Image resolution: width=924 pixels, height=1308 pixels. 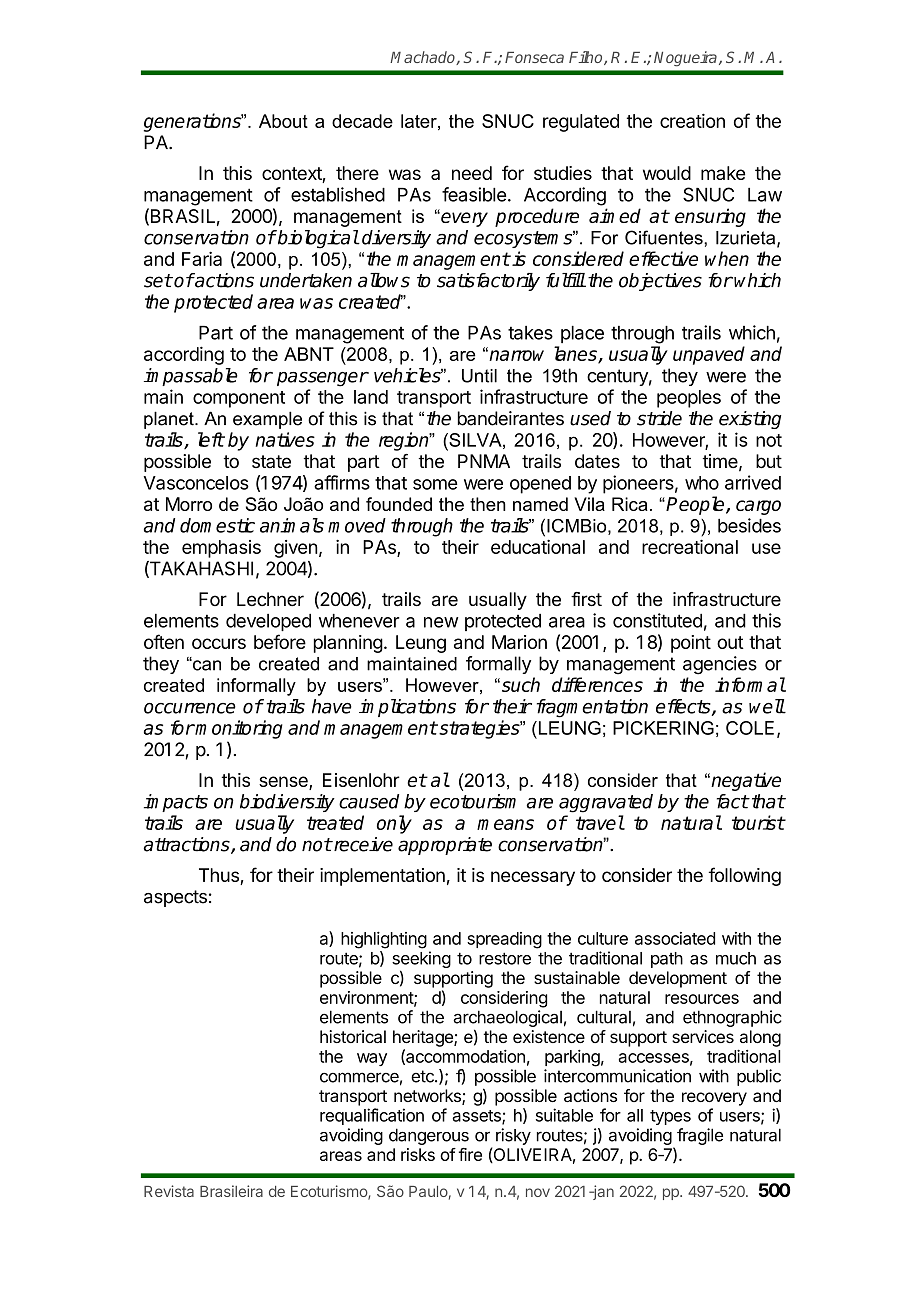 What do you see at coordinates (169, 1191) in the document?
I see `Revista` at bounding box center [169, 1191].
